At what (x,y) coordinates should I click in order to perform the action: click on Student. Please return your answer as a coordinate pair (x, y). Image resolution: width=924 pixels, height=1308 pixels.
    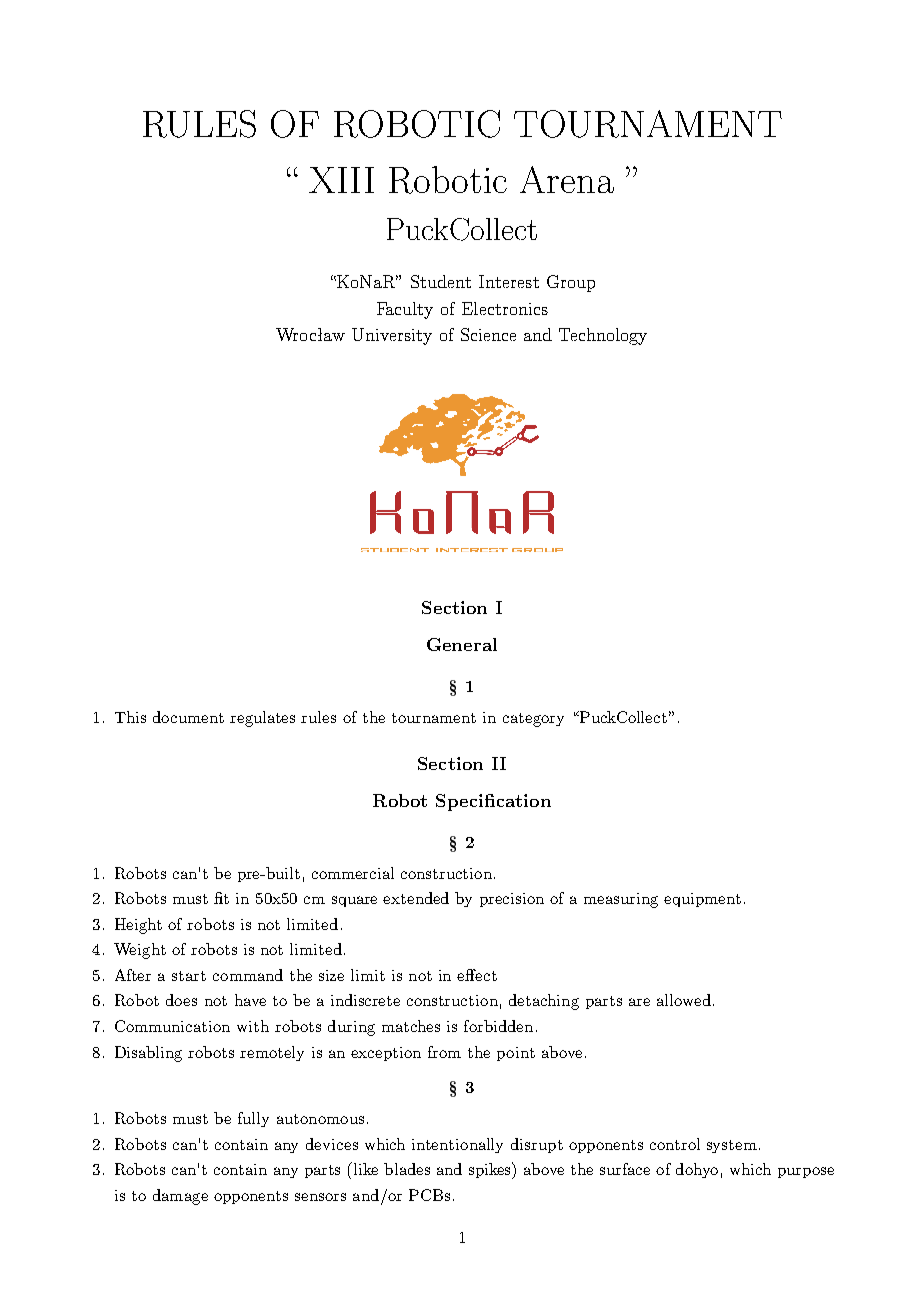
    Looking at the image, I should click on (441, 281).
